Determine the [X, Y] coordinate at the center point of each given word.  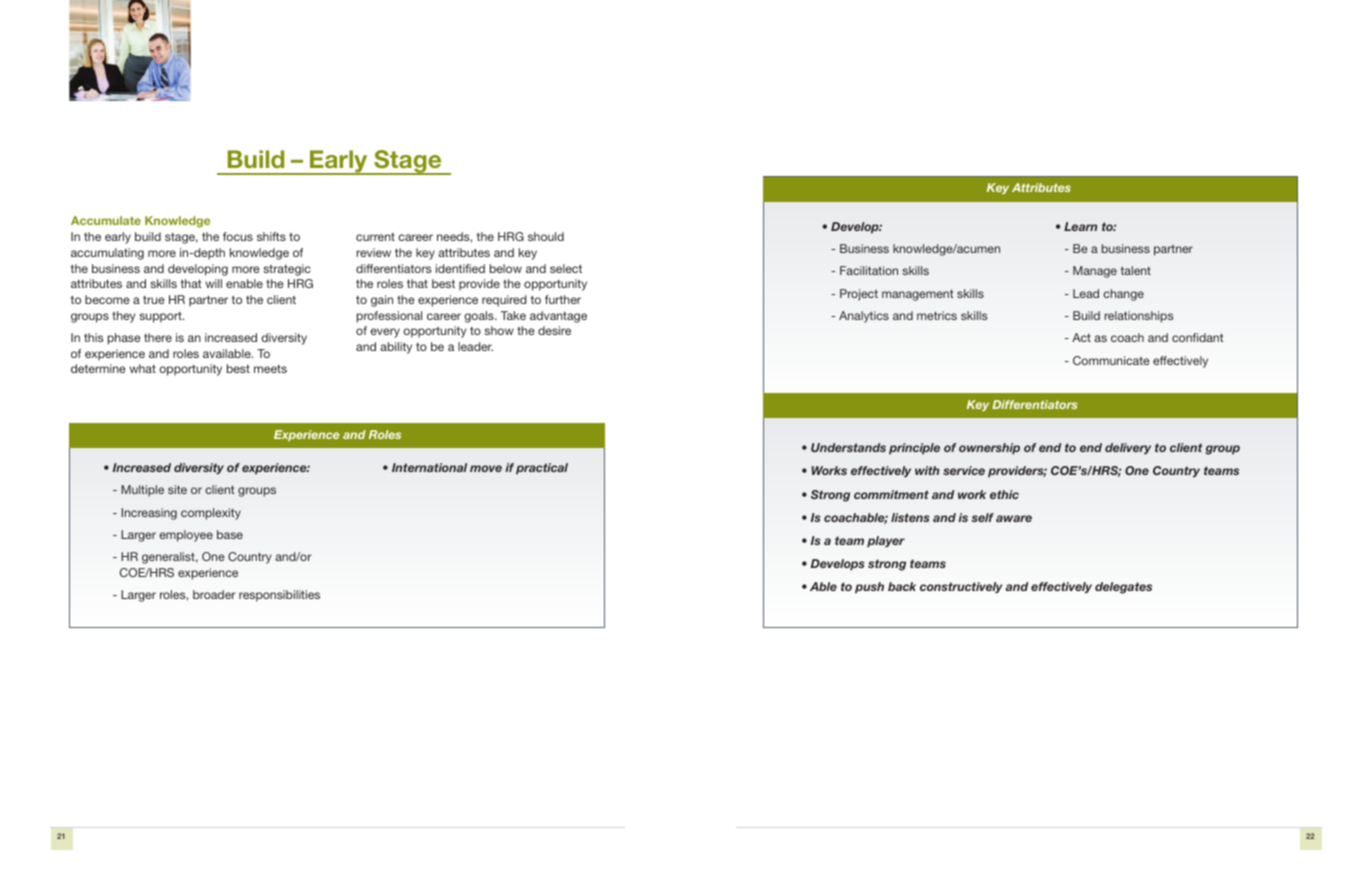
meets [270, 368]
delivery [1128, 448]
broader [214, 594]
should [546, 236]
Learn [1080, 226]
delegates [1123, 588]
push [869, 588]
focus [238, 236]
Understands [848, 447]
